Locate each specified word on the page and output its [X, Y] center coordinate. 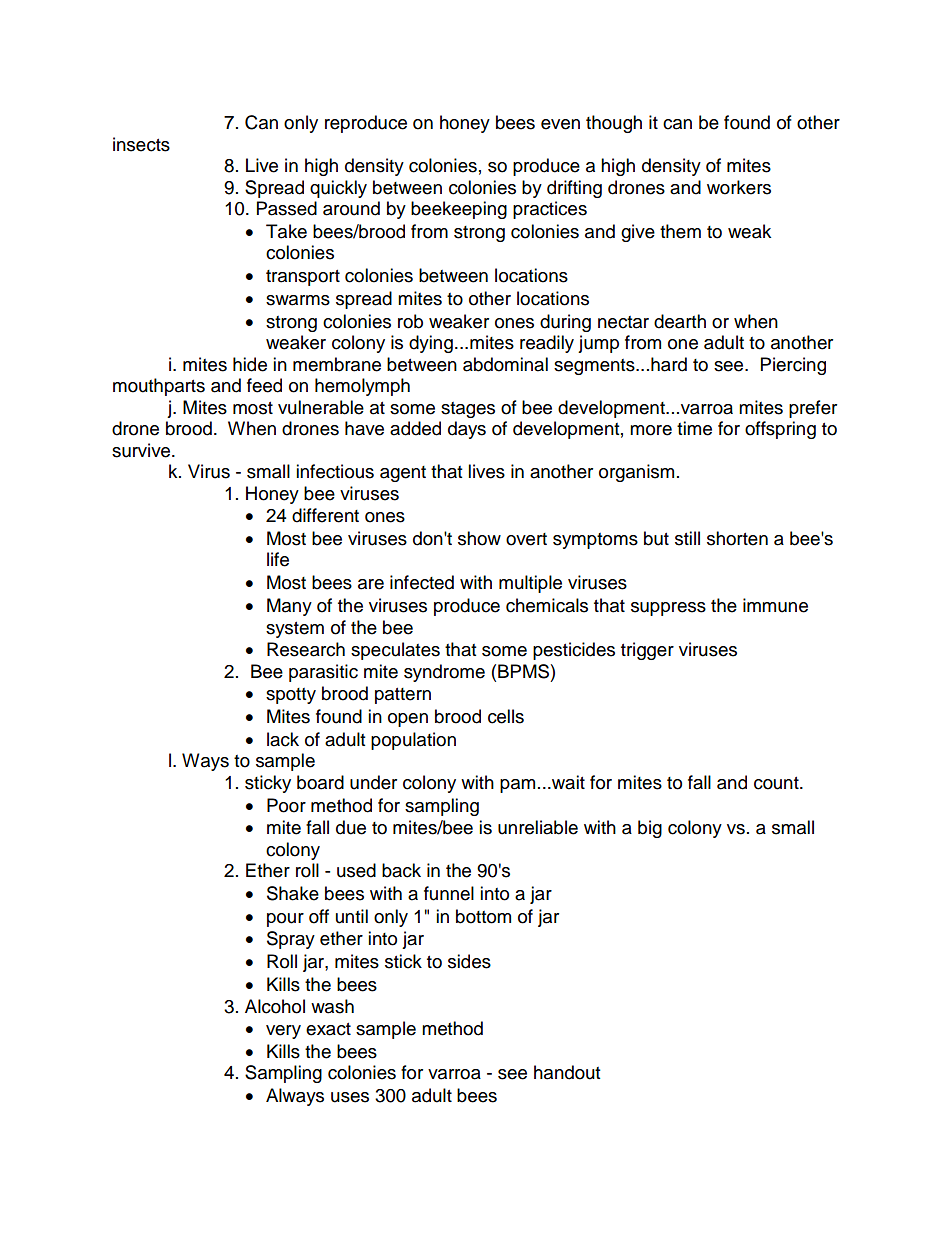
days [467, 430]
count [777, 783]
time [694, 428]
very [283, 1032]
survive [142, 450]
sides [469, 961]
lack [283, 739]
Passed [287, 208]
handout [567, 1072]
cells [506, 716]
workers [739, 187]
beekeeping [459, 210]
